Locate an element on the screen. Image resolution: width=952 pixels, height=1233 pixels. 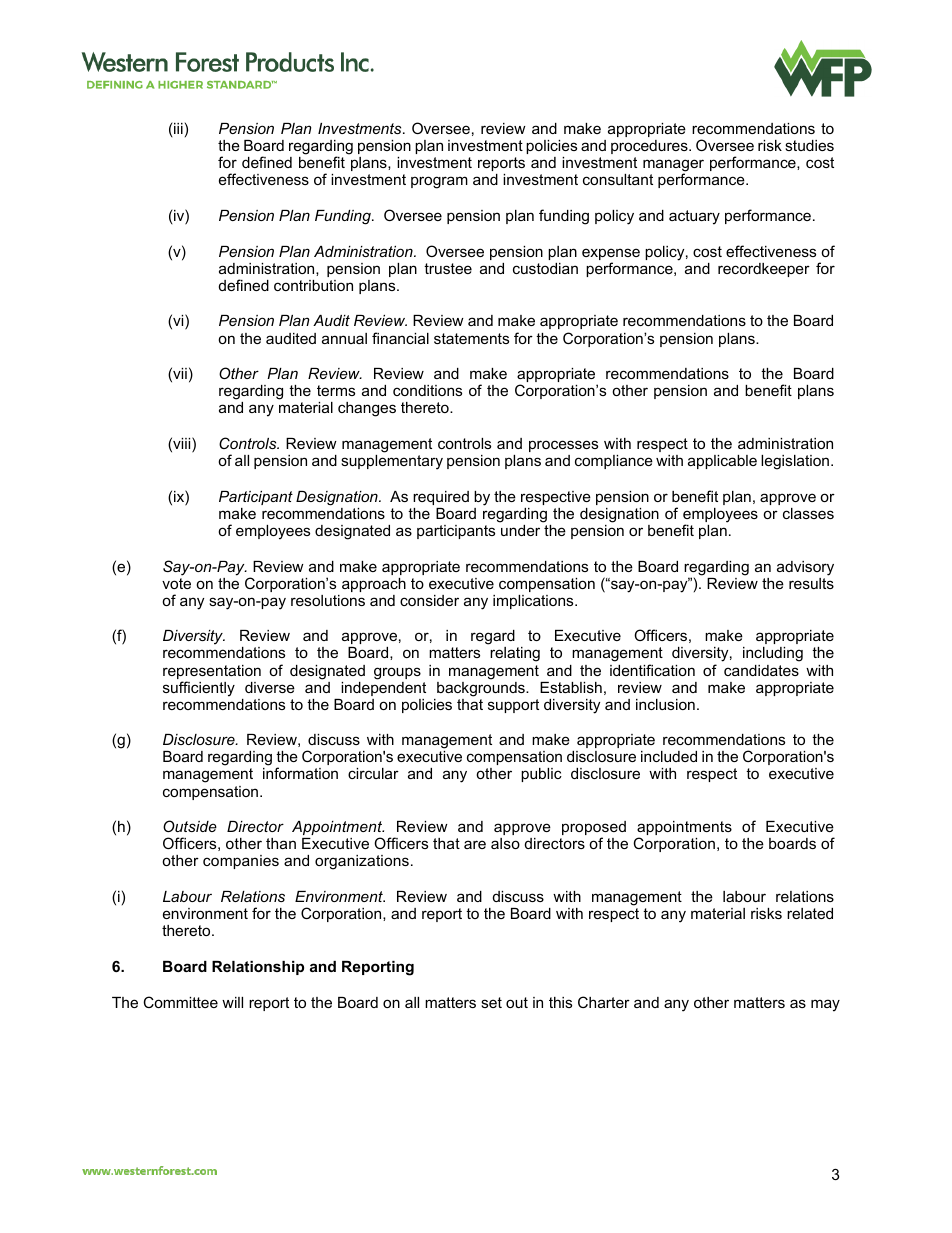
studies is located at coordinates (809, 145).
